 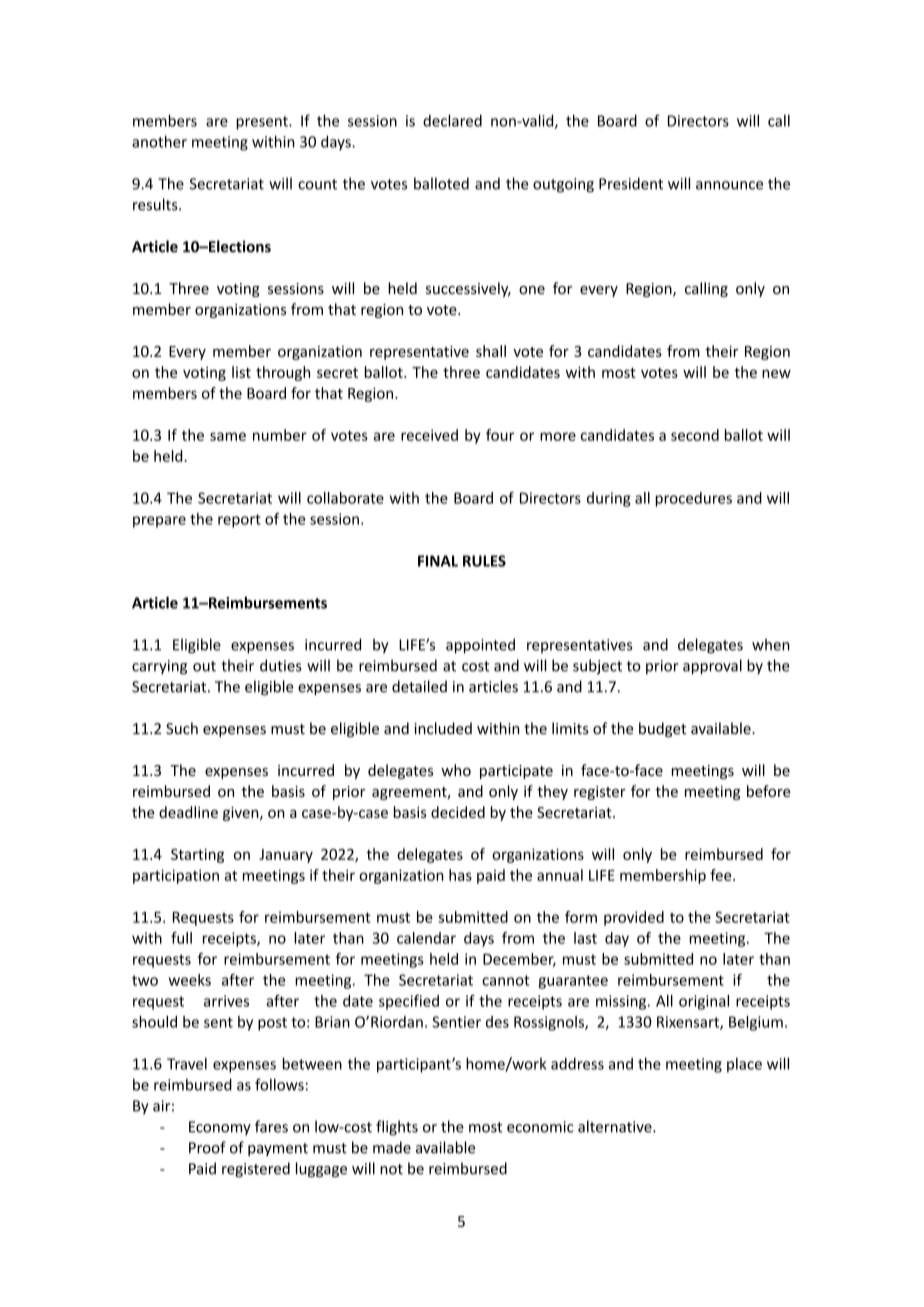 What do you see at coordinates (159, 141) in the document?
I see `another` at bounding box center [159, 141].
